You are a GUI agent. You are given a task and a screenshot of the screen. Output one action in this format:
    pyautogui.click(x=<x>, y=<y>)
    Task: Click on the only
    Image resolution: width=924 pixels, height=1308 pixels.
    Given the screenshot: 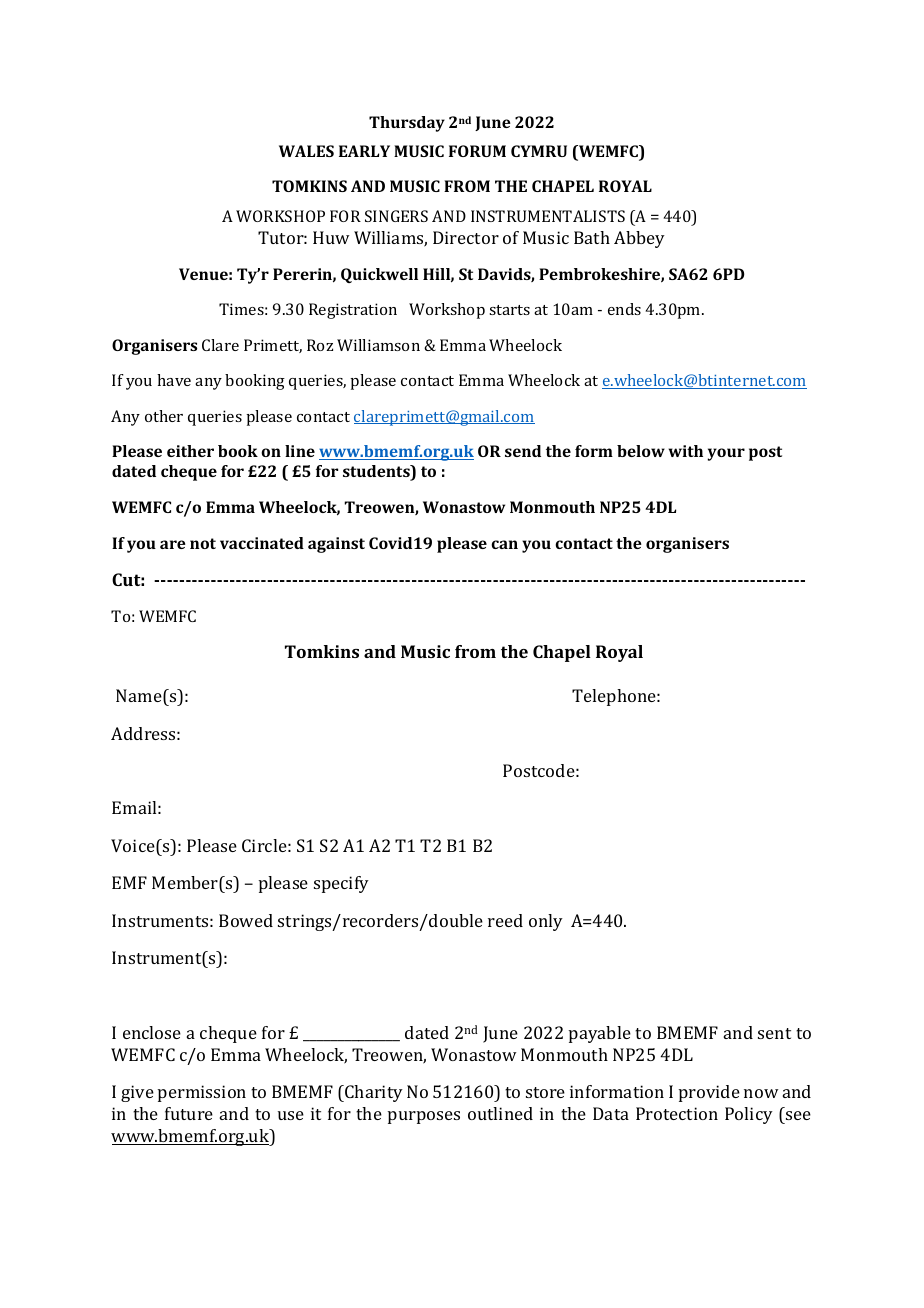 What is the action you would take?
    pyautogui.click(x=546, y=922)
